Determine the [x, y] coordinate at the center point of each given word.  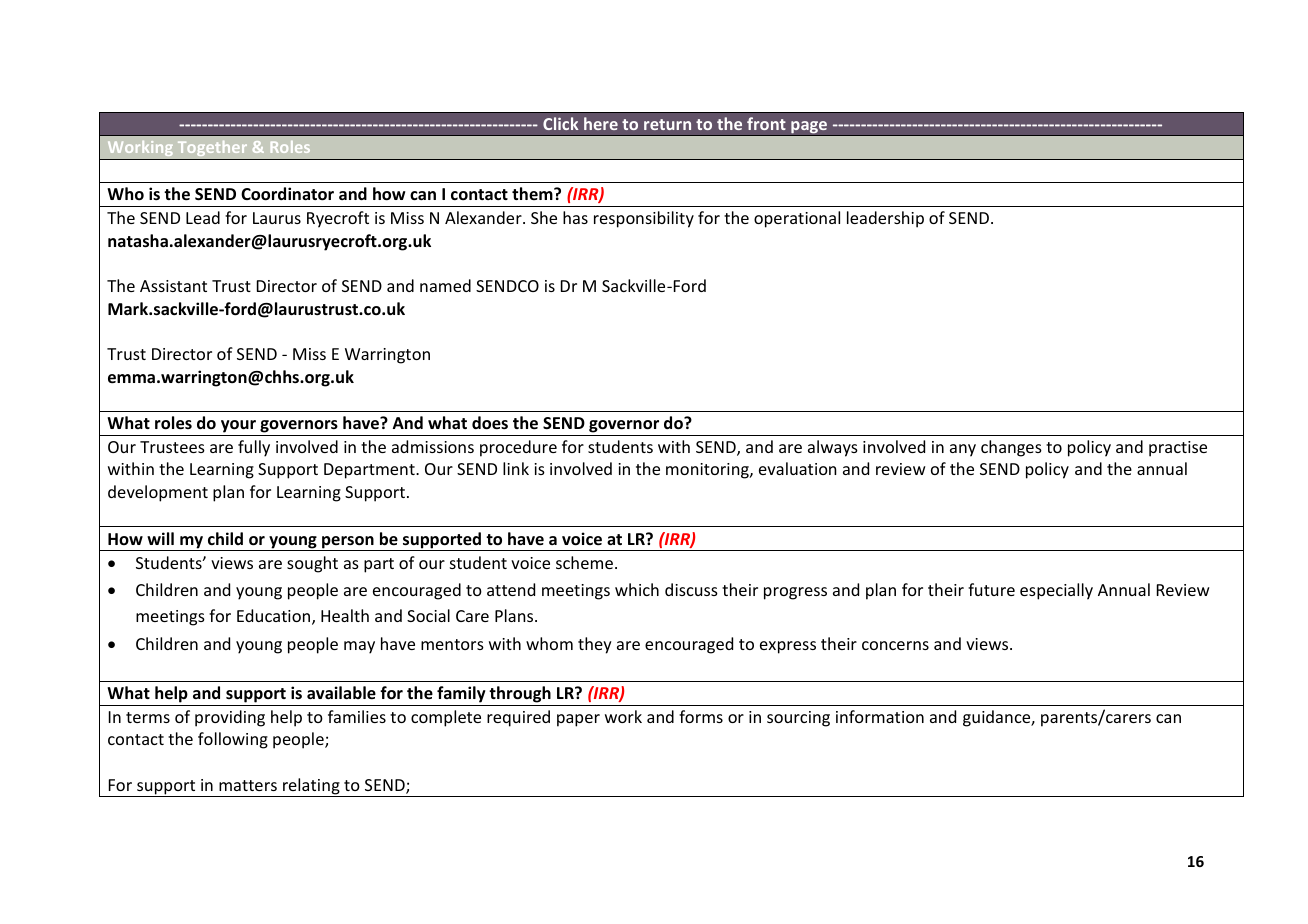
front [766, 123]
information [880, 716]
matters [248, 785]
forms [701, 716]
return [667, 124]
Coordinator [287, 194]
